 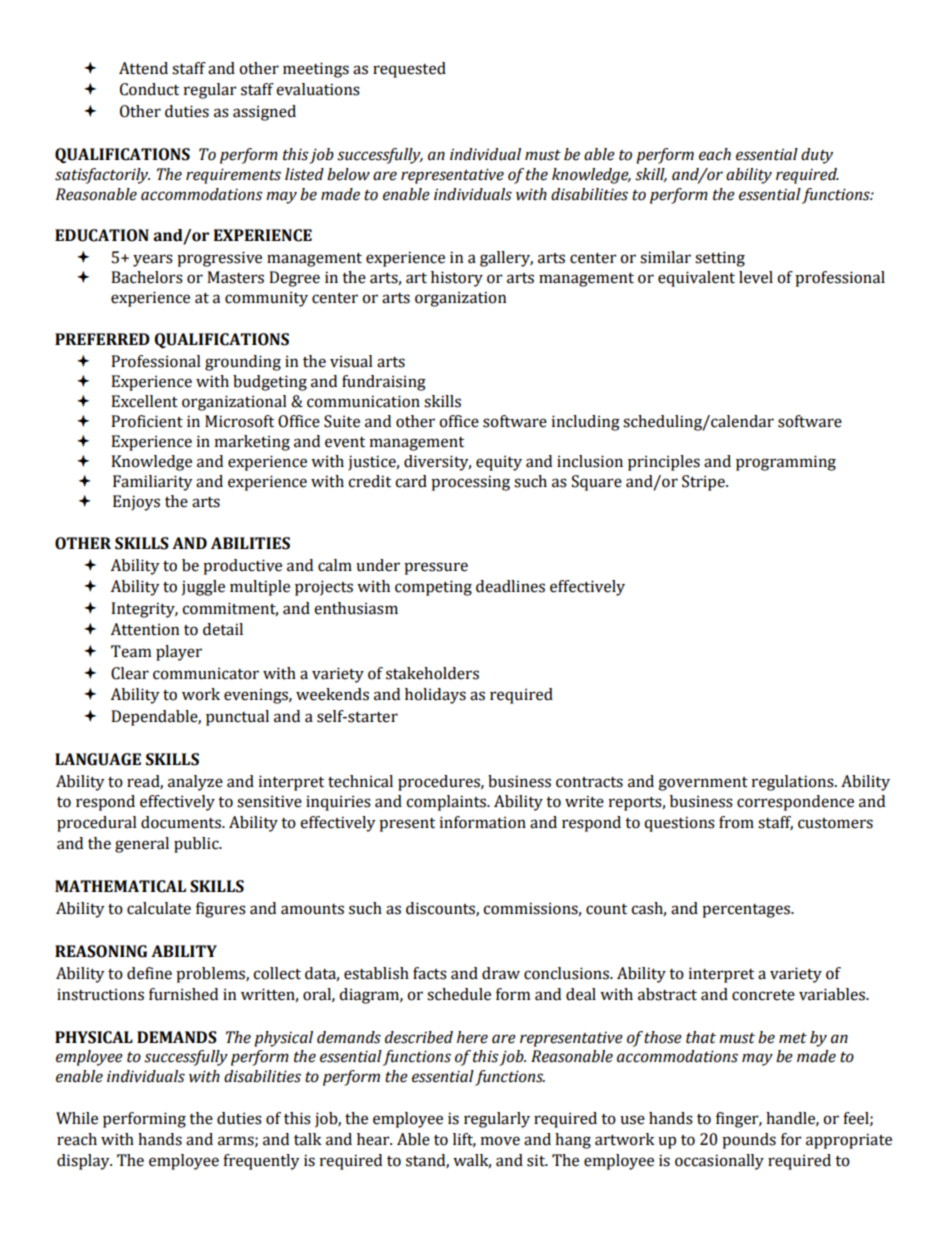 I want to click on programming, so click(x=786, y=463).
